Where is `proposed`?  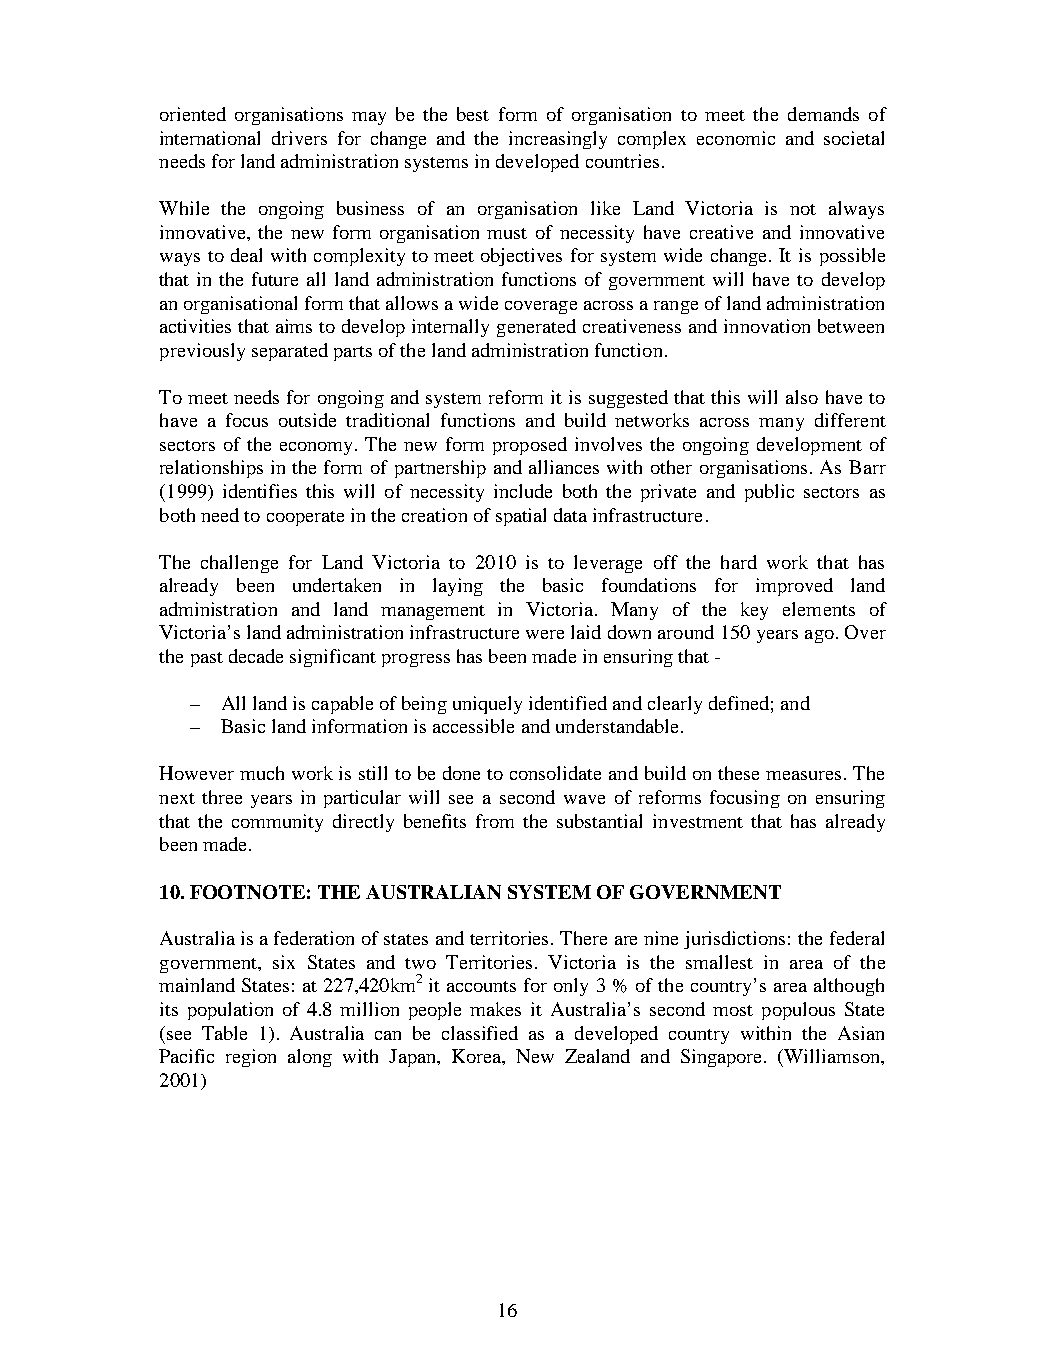
proposed is located at coordinates (530, 446).
